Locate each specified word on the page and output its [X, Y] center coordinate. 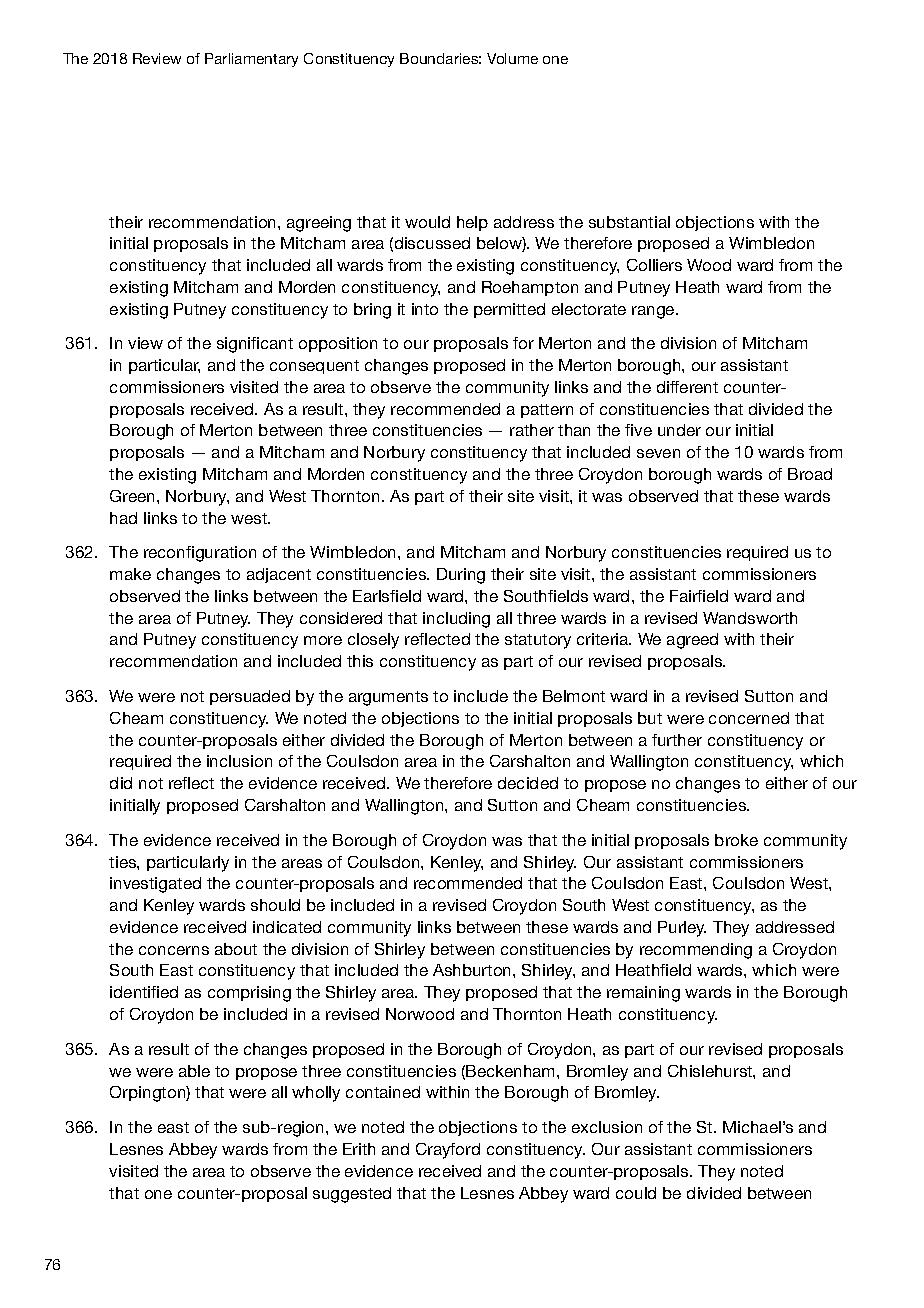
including [456, 620]
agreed [692, 641]
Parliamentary [251, 60]
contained [383, 1092]
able [194, 1071]
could [636, 1193]
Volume [512, 58]
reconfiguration [200, 554]
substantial [629, 222]
